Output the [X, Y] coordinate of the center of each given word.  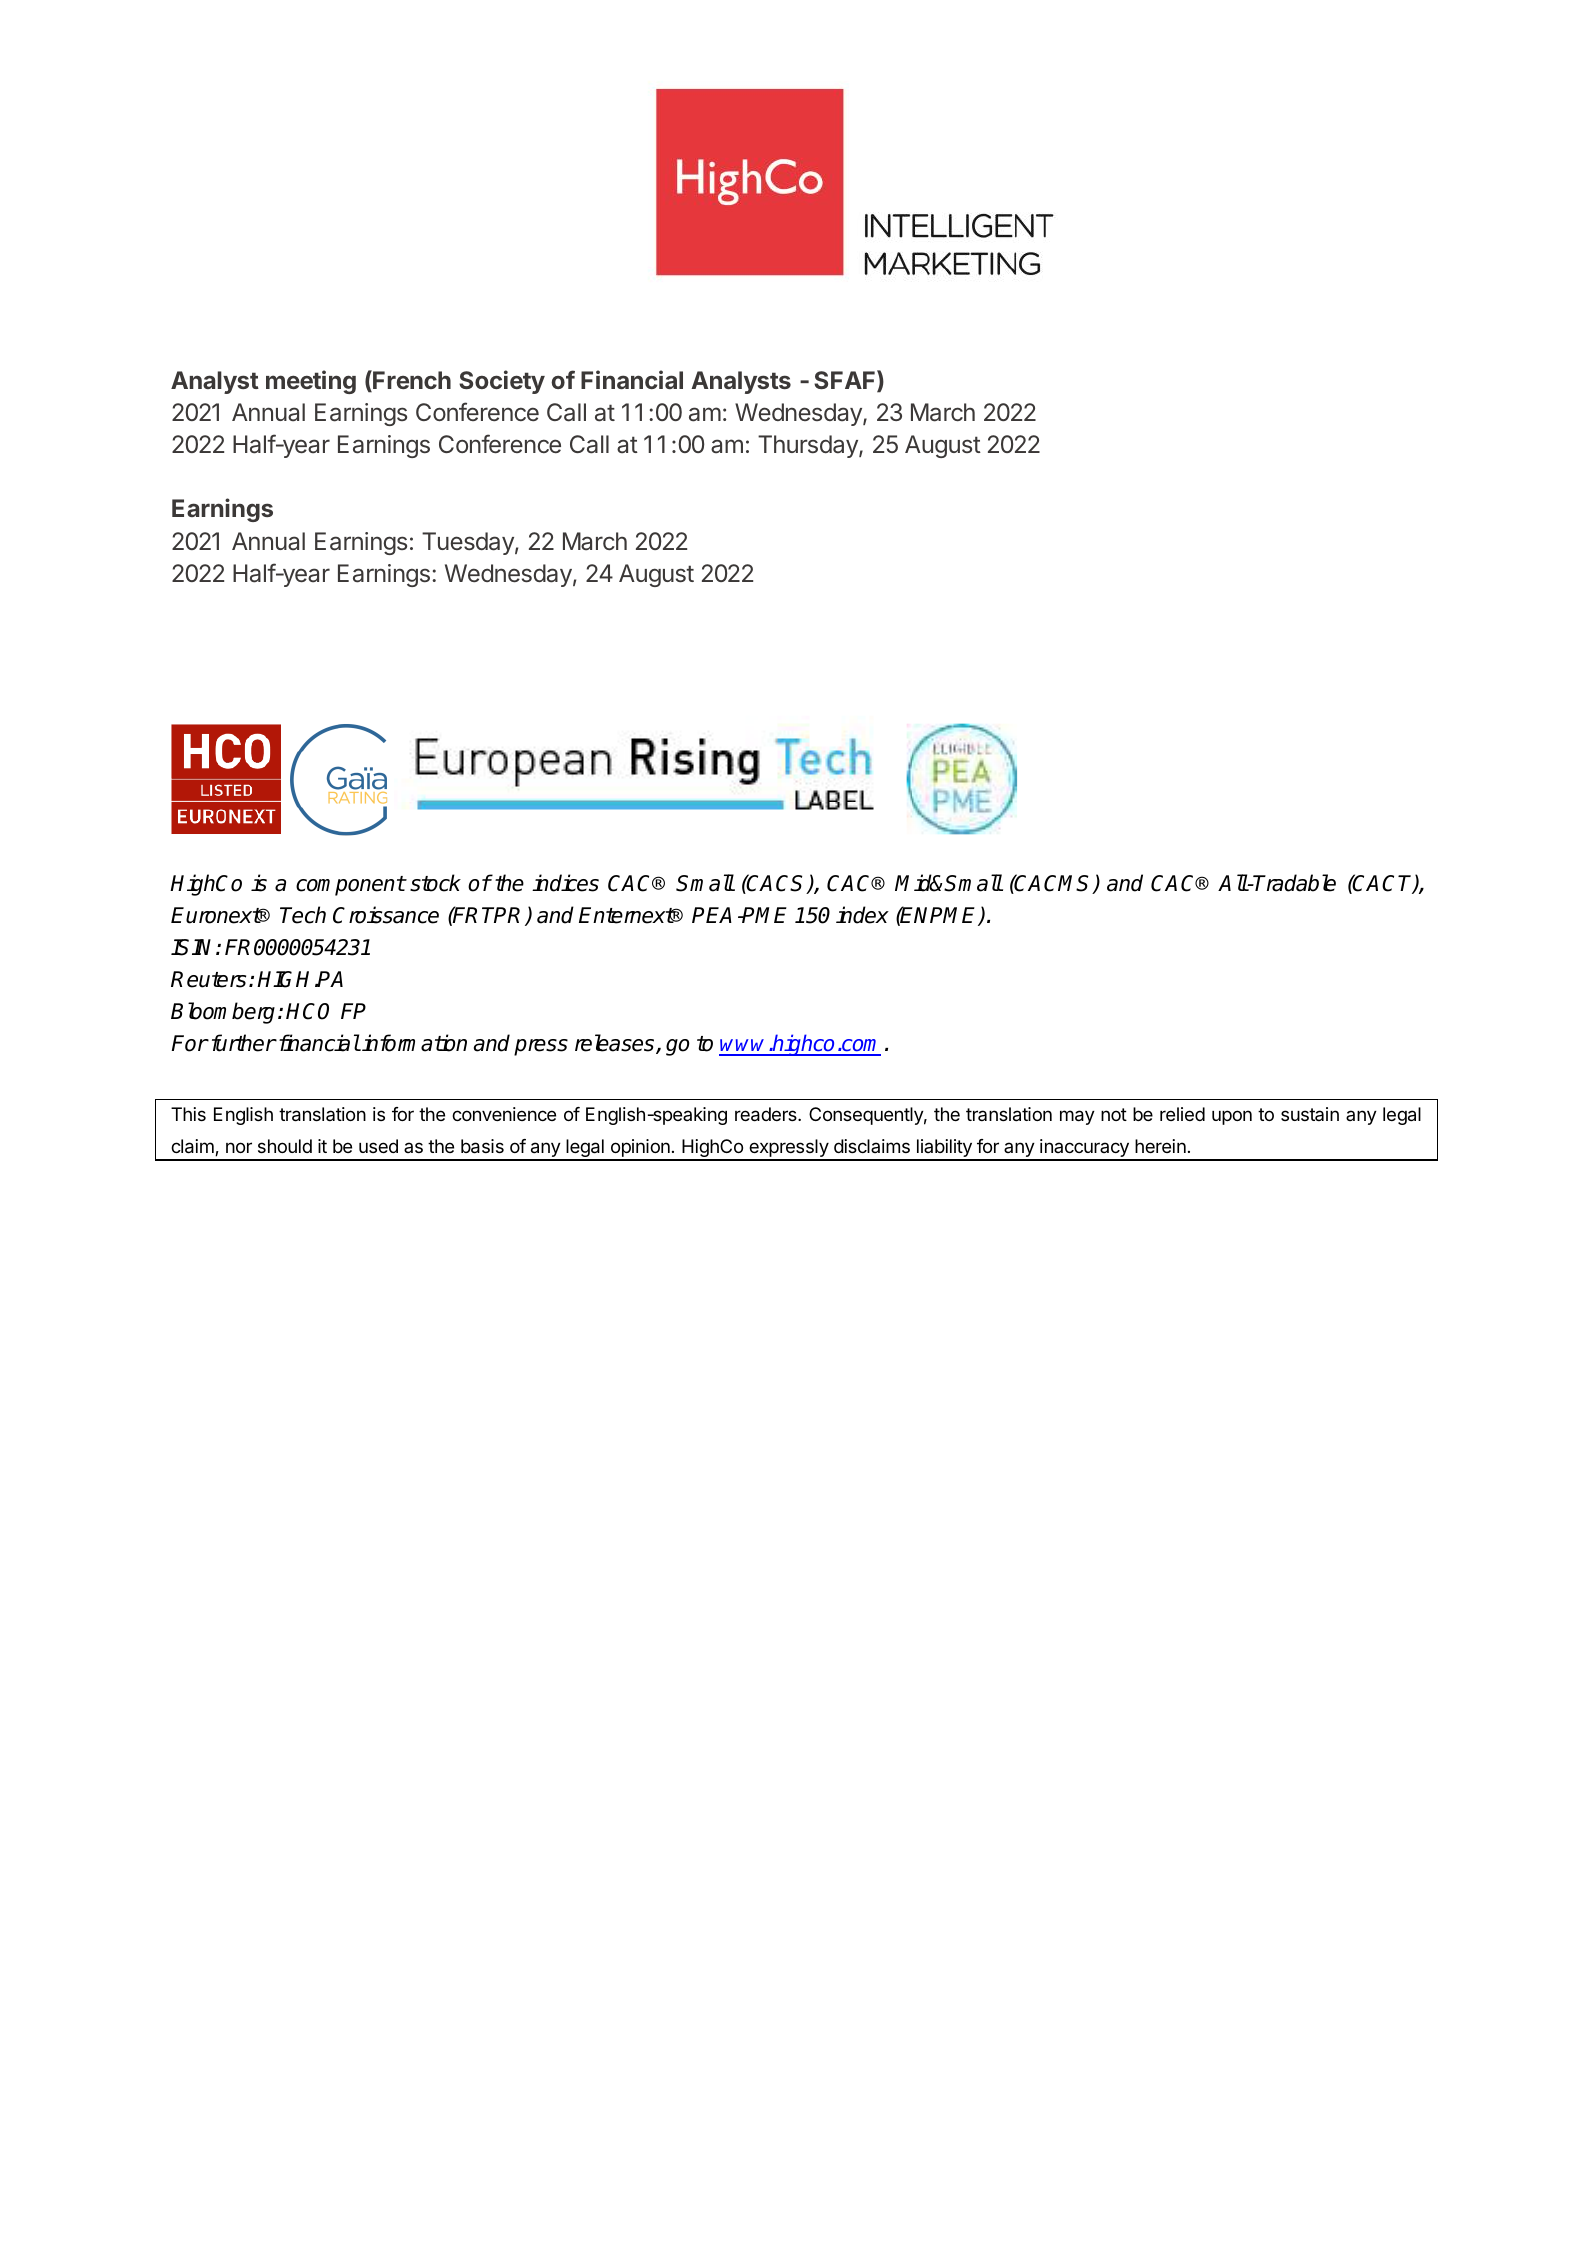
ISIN [194, 947]
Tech [303, 915]
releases [616, 1044]
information [414, 1043]
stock [435, 883]
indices [565, 883]
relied [1182, 1114]
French [411, 381]
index [862, 915]
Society [502, 382]
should [285, 1146]
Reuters [208, 979]
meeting [311, 382]
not [1114, 1114]
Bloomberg [223, 1013]
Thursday [809, 446]
